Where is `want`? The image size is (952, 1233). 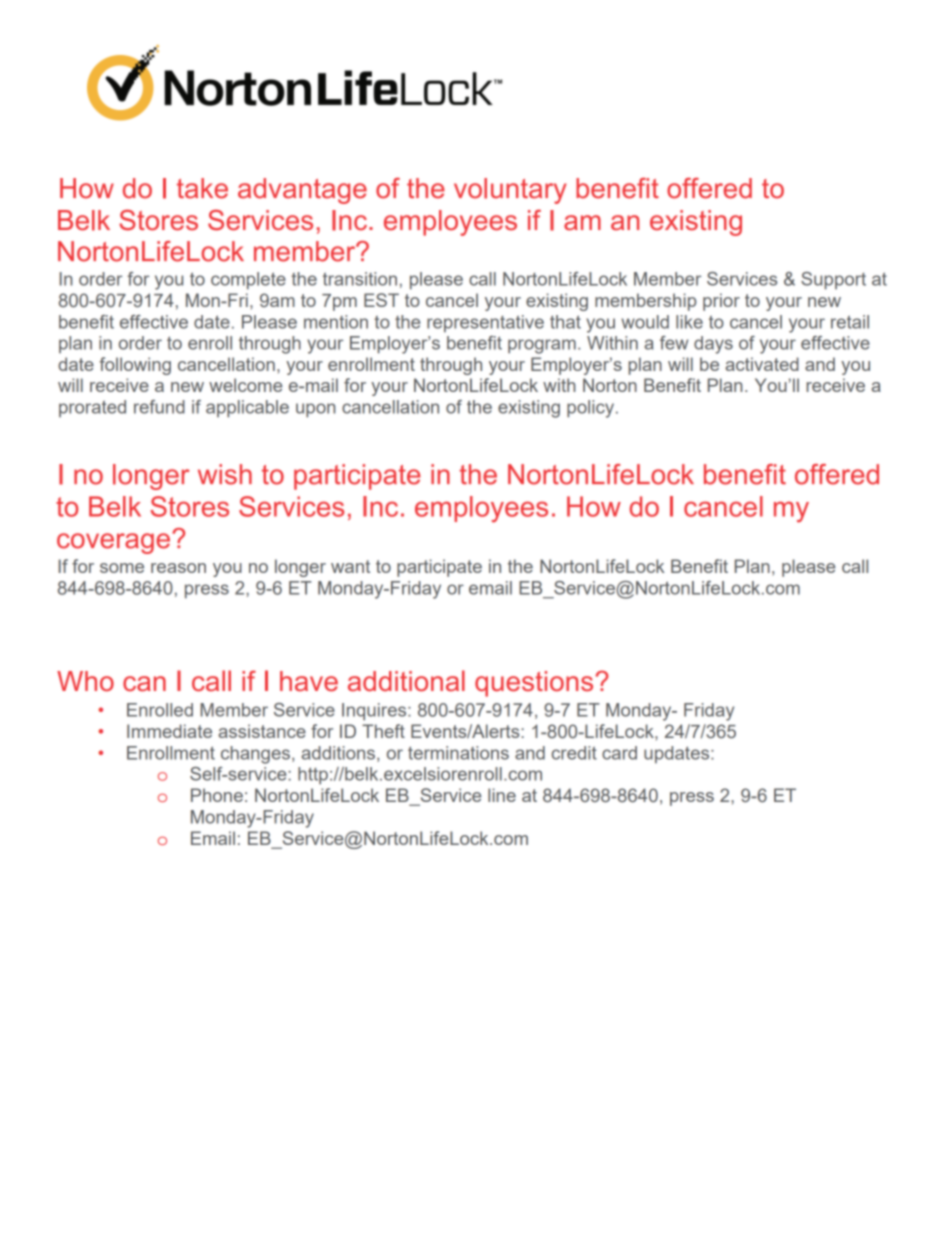
want is located at coordinates (350, 566).
